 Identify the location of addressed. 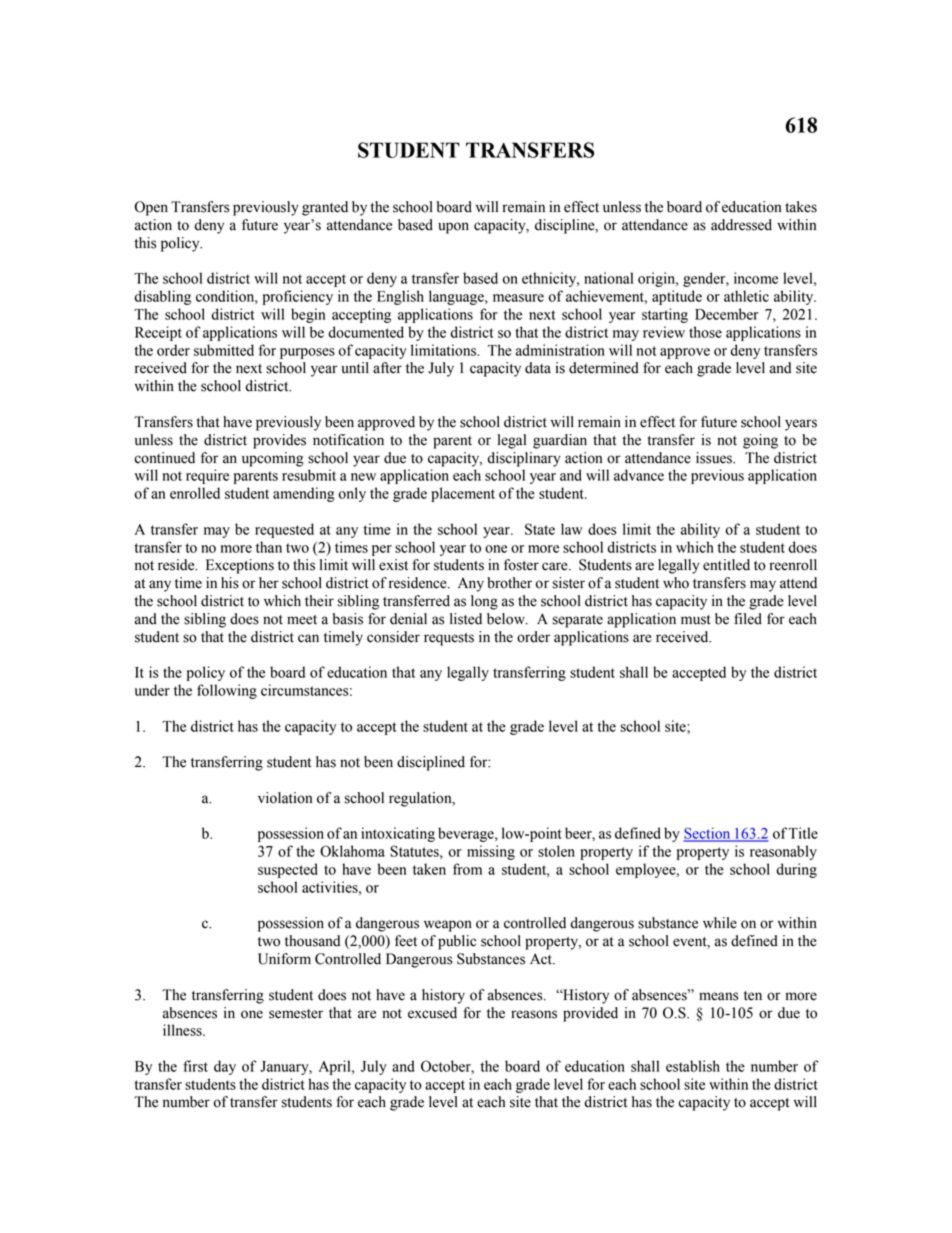
(741, 225).
